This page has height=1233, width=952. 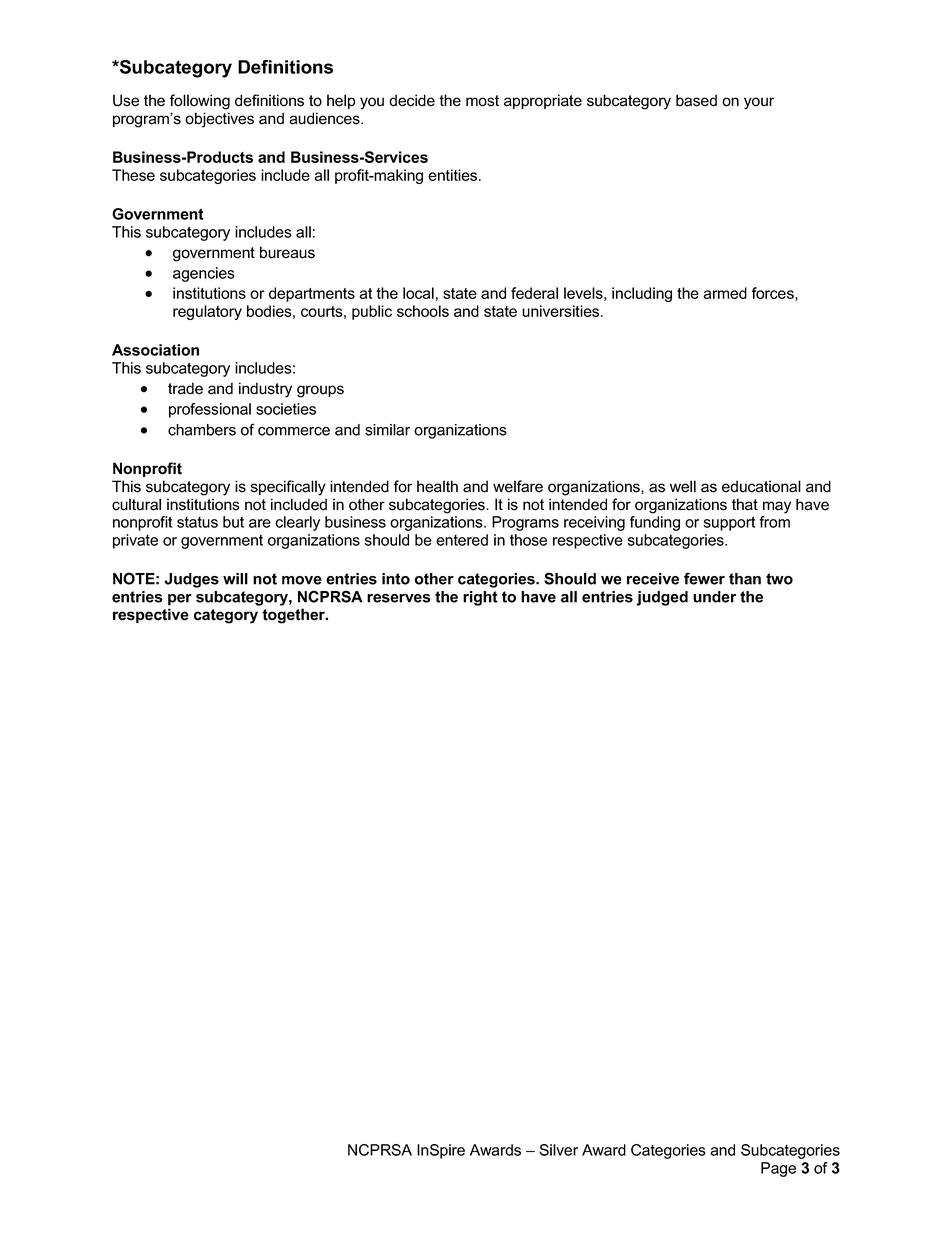 I want to click on Silver, so click(x=558, y=1150).
